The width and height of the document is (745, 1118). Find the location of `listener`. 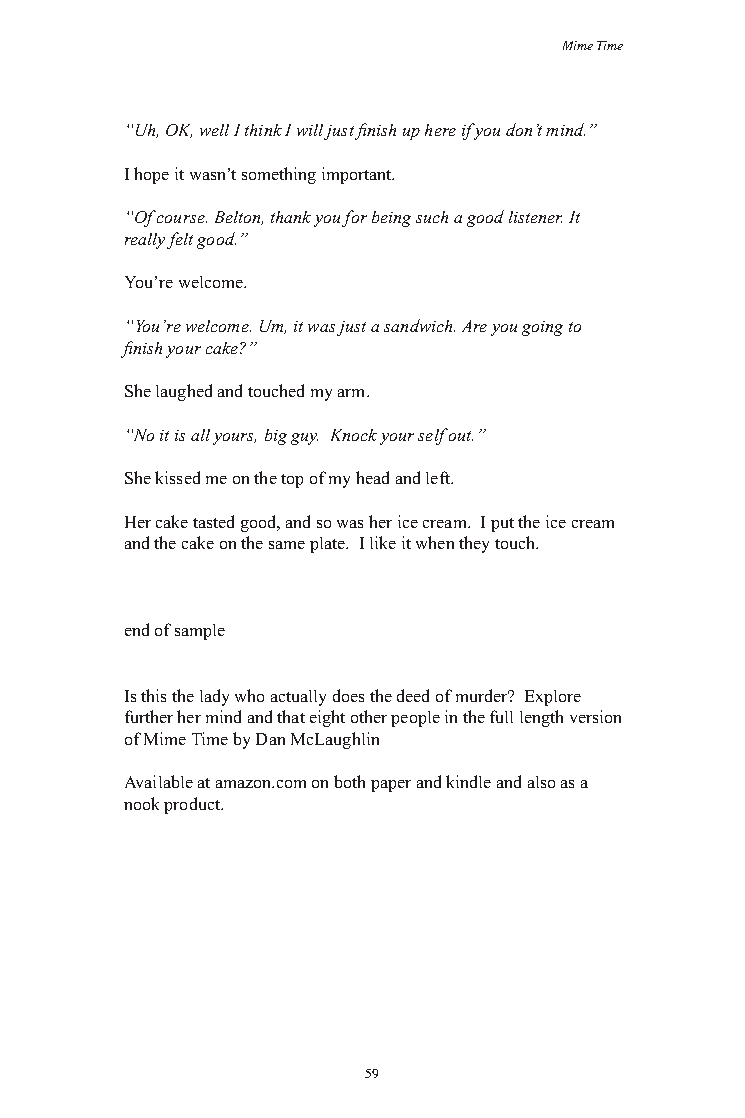

listener is located at coordinates (535, 217).
